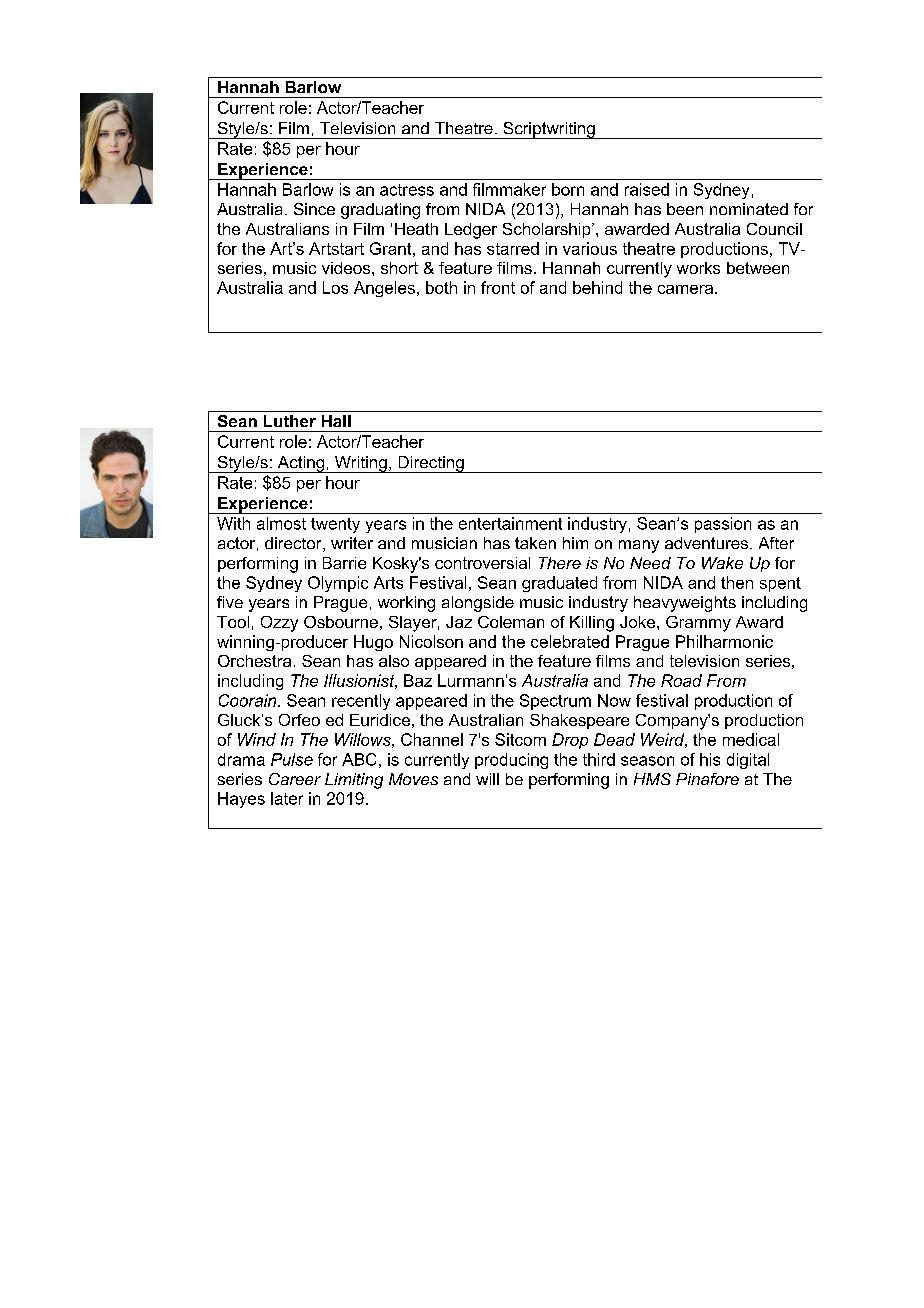 The height and width of the image is (1308, 924). Describe the element at coordinates (314, 209) in the image. I see `Since` at that location.
